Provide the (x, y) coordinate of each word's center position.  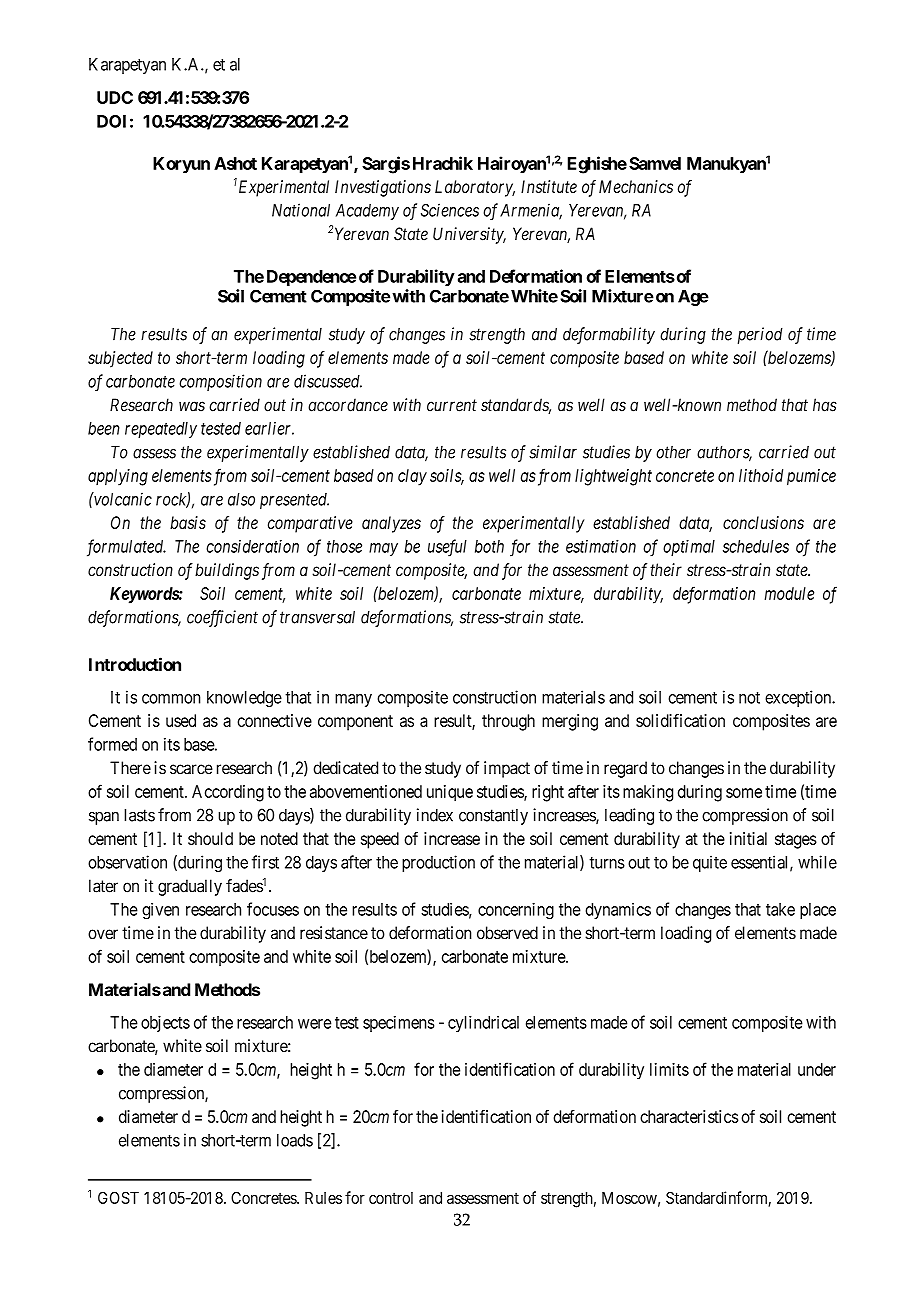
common (171, 699)
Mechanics (636, 186)
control (391, 1198)
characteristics (689, 1116)
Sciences (450, 210)
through (508, 722)
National (301, 210)
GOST (118, 1197)
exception (799, 698)
